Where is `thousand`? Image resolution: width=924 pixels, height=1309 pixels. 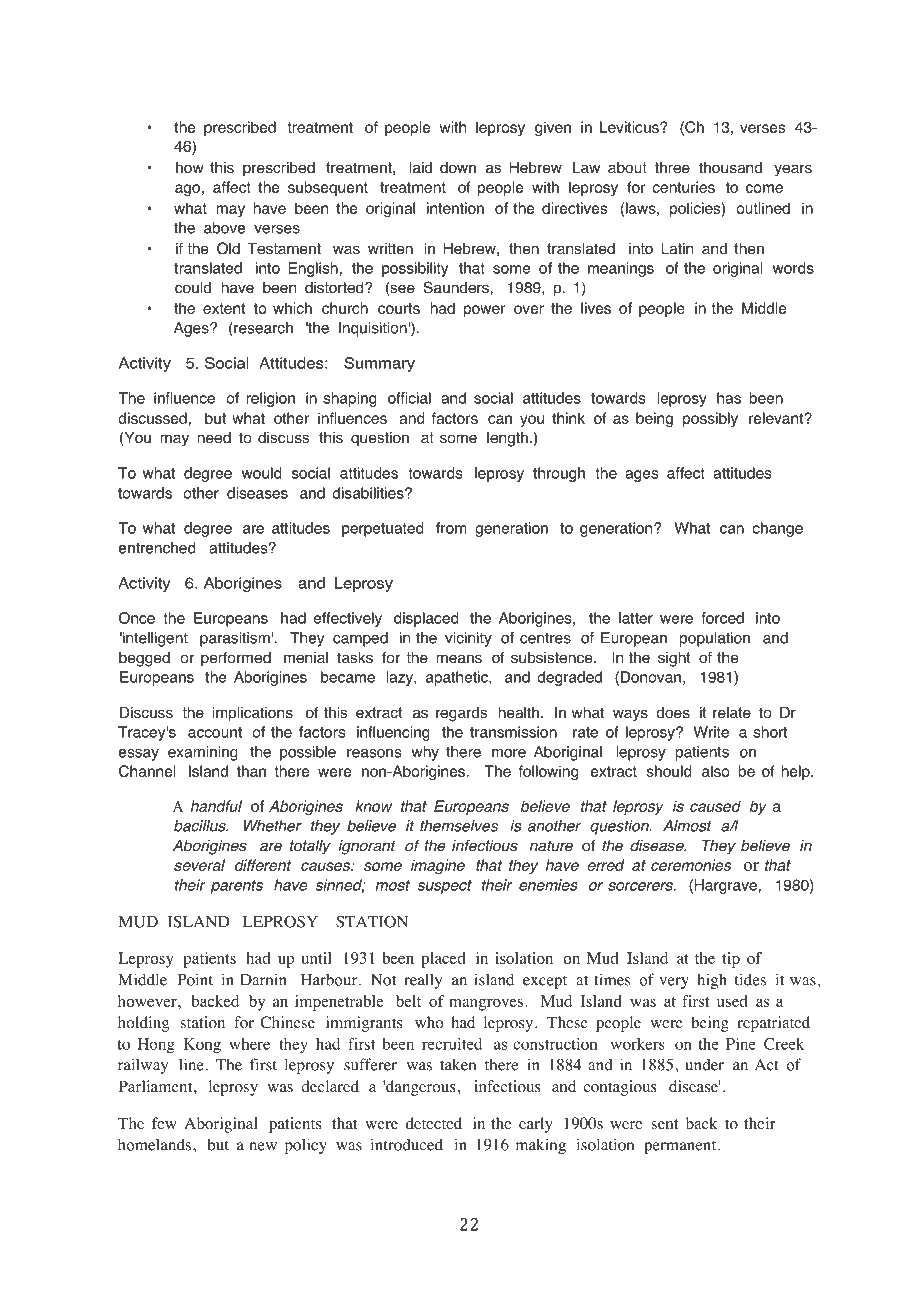
thousand is located at coordinates (730, 168).
